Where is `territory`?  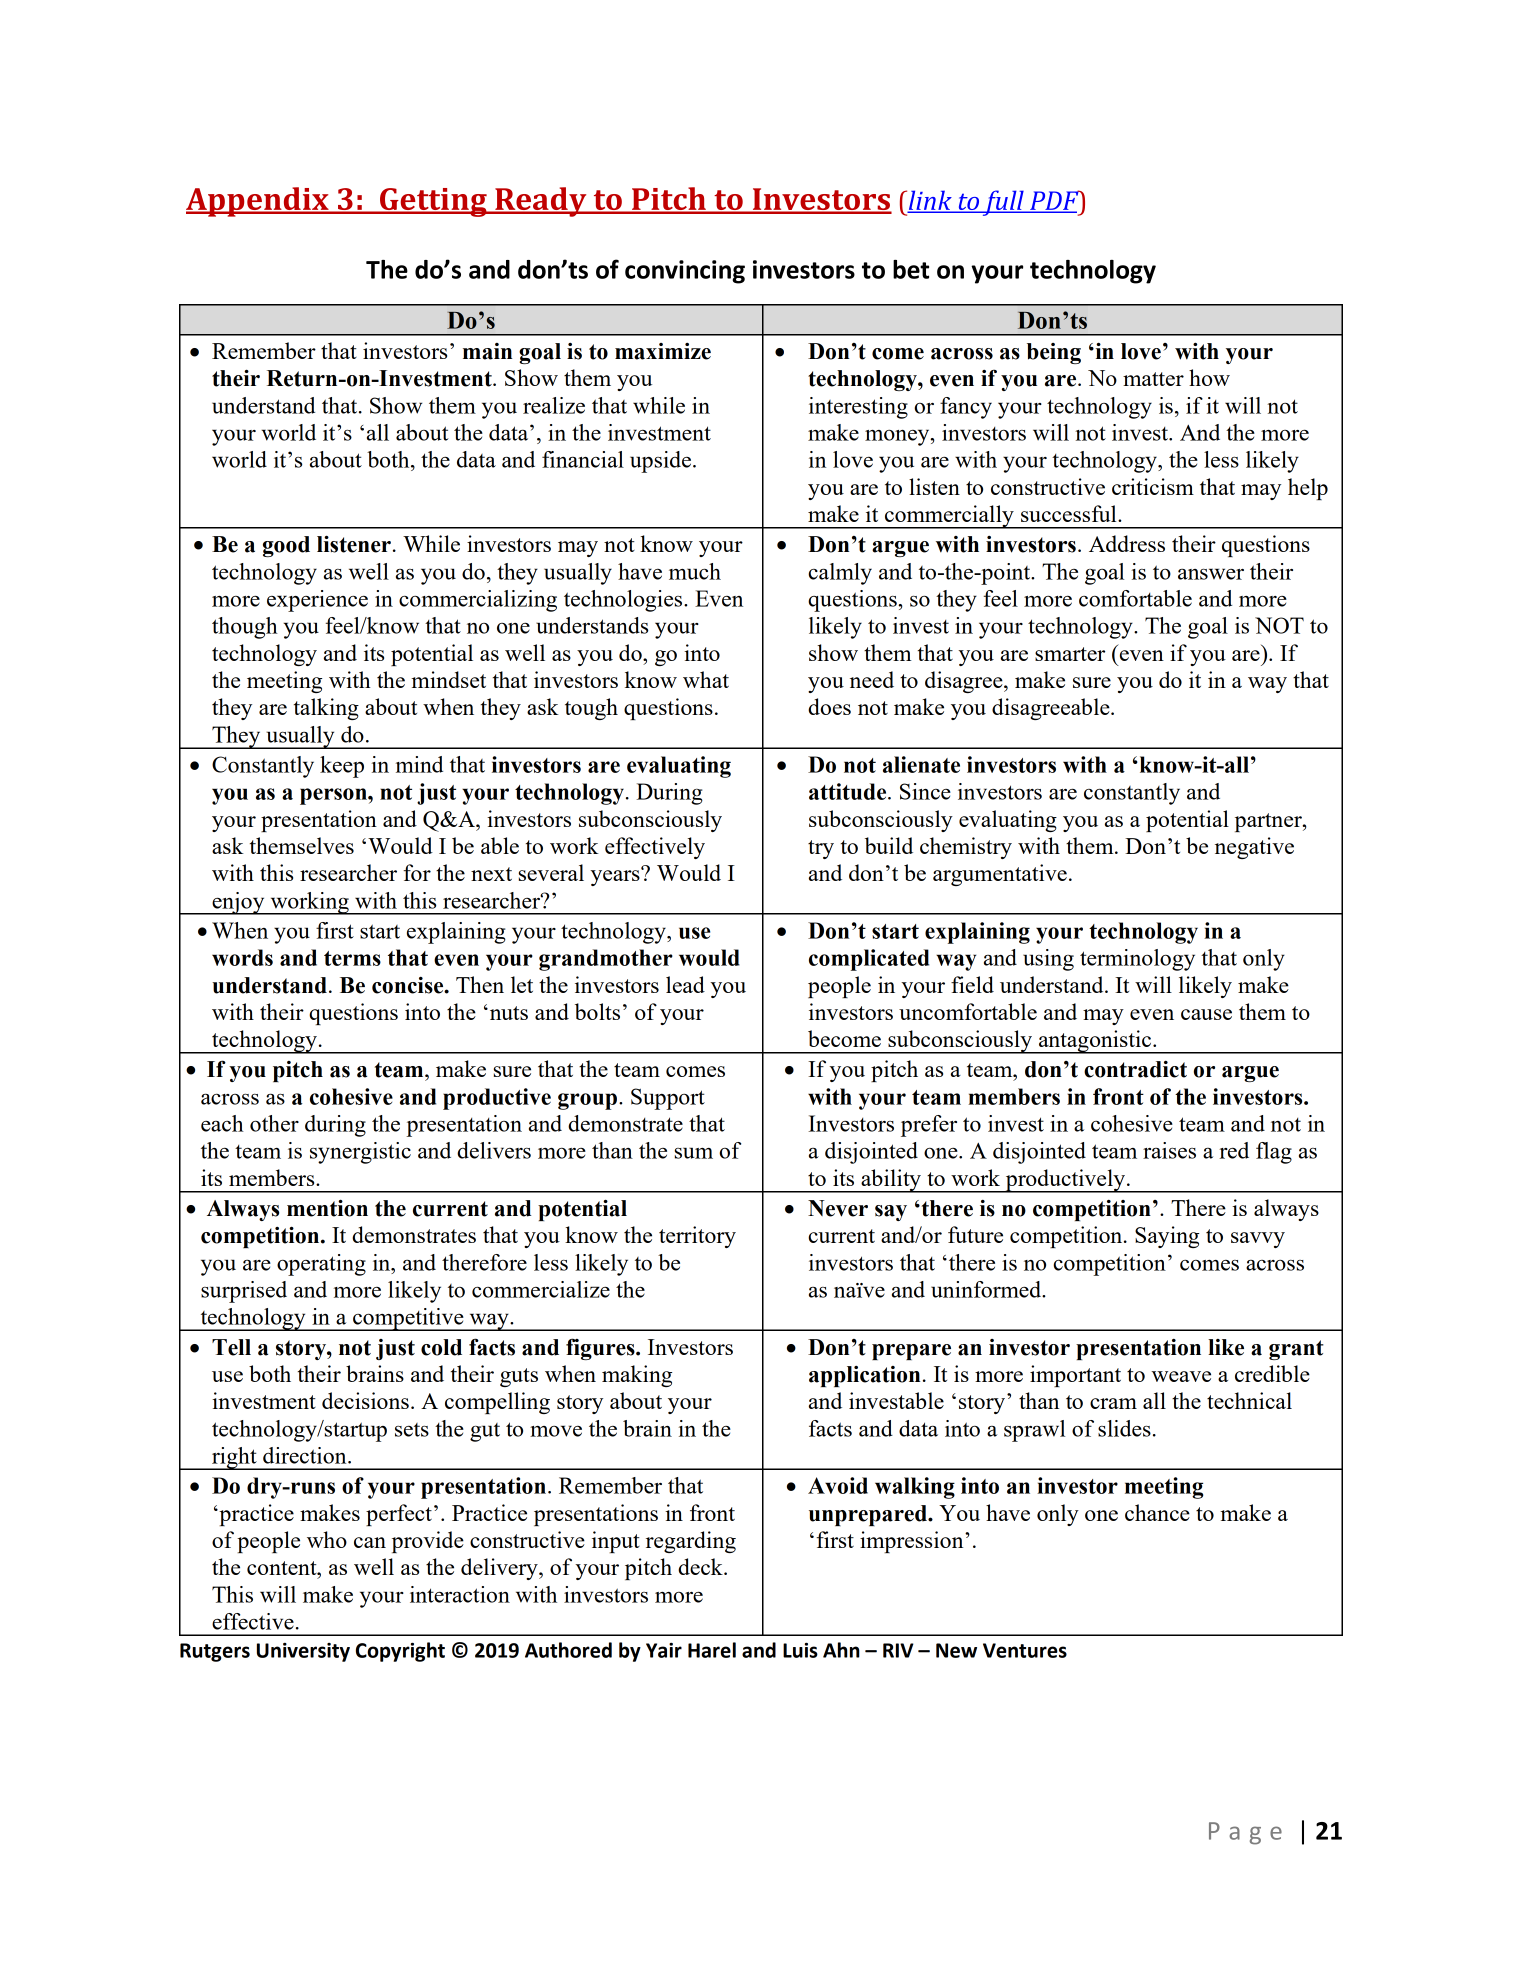
territory is located at coordinates (697, 1237).
